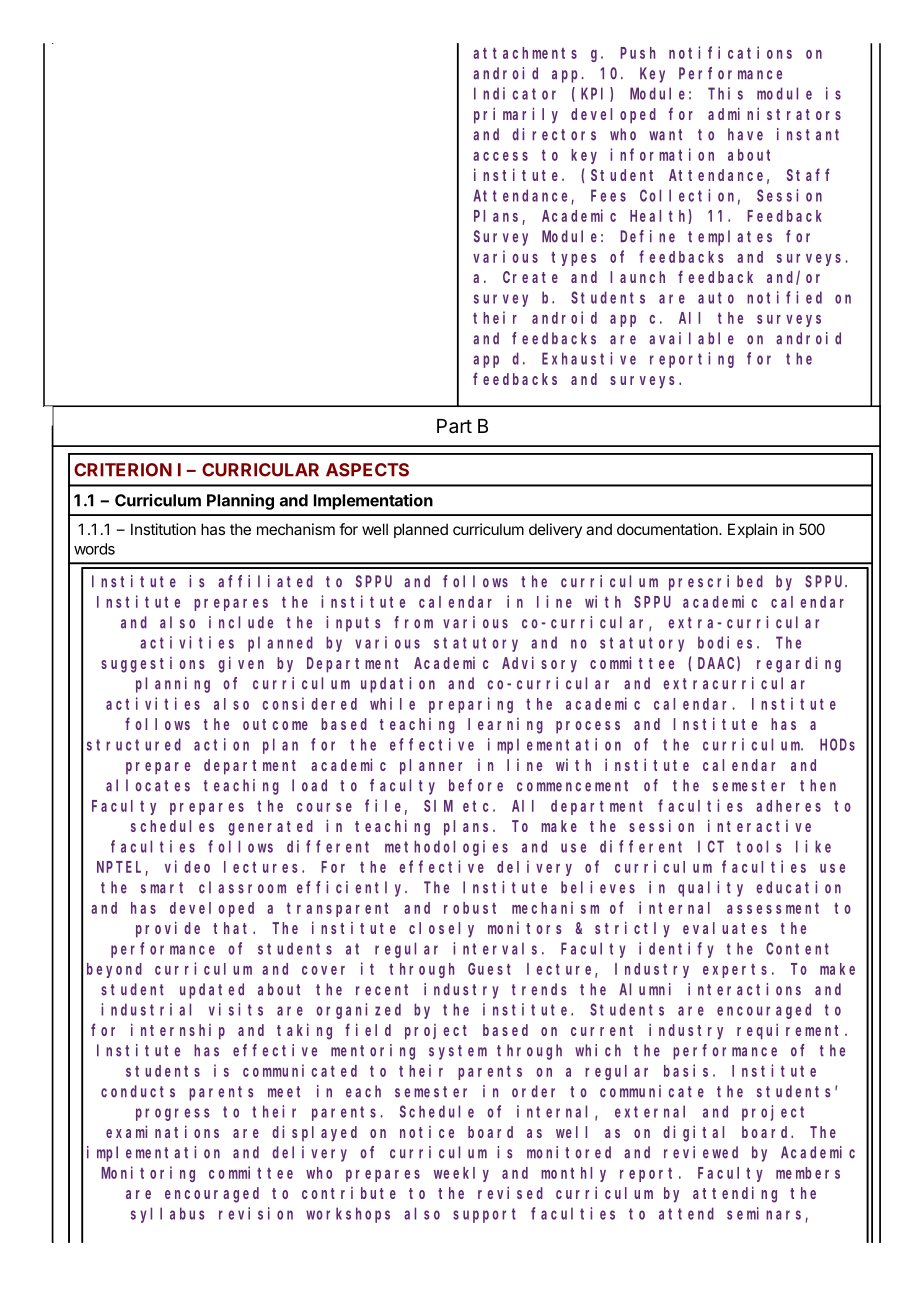 The width and height of the page is (924, 1308). What do you see at coordinates (461, 1174) in the page?
I see `weekly` at bounding box center [461, 1174].
